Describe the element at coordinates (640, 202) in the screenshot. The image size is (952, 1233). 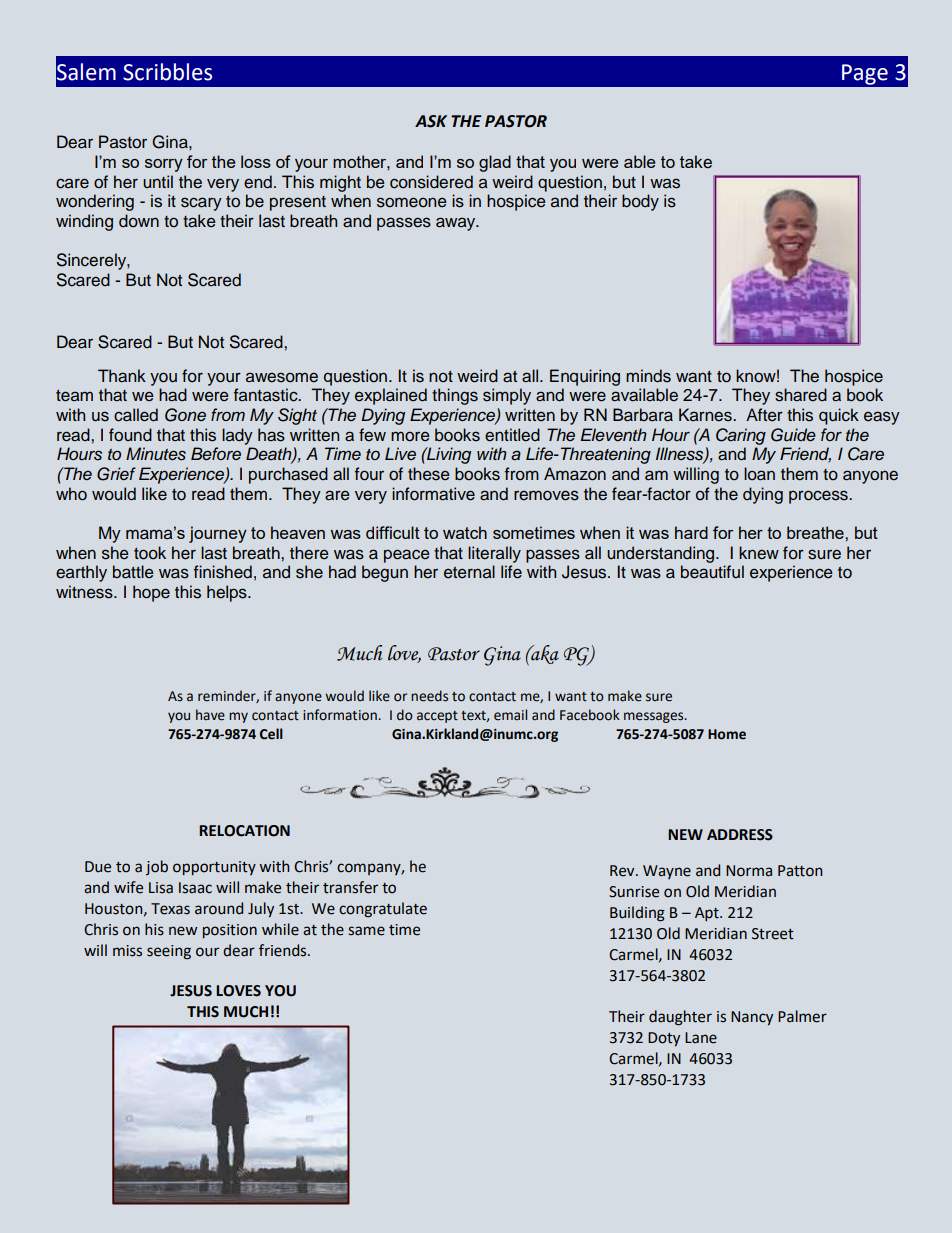
I see `body` at that location.
